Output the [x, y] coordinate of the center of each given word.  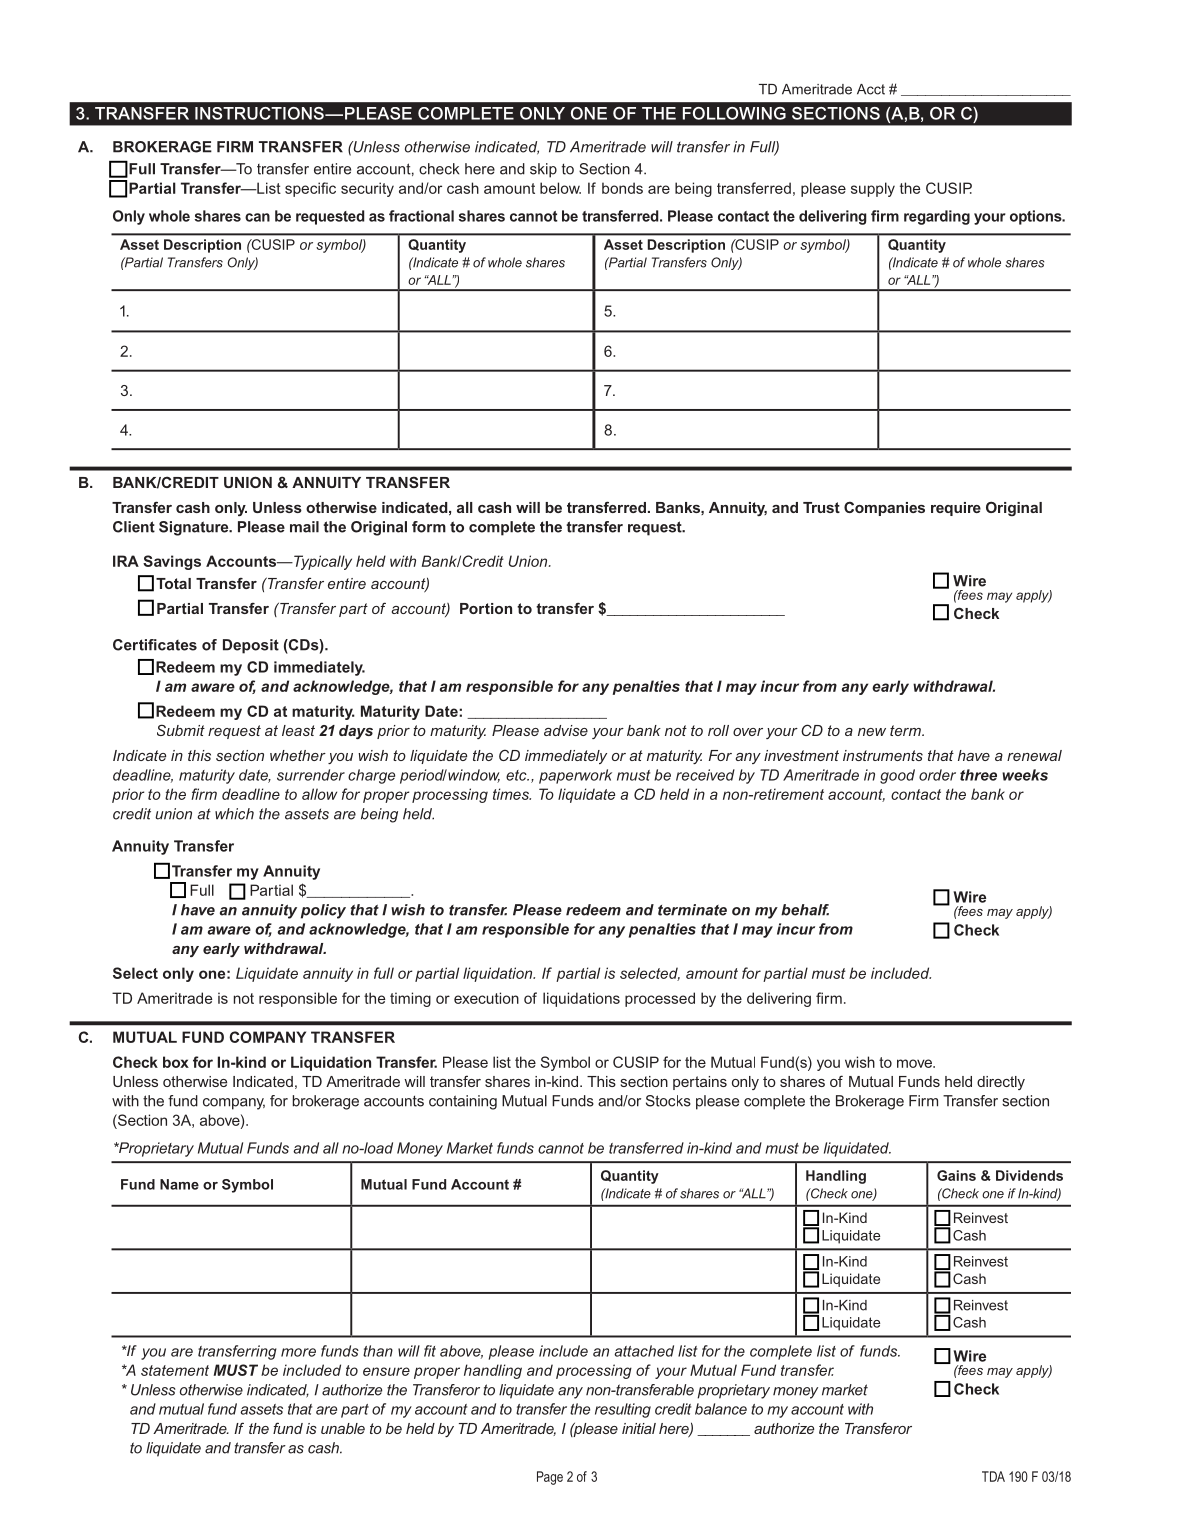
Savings [172, 562]
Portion [486, 608]
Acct [871, 89]
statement [175, 1370]
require [956, 509]
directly [1001, 1083]
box [176, 1062]
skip [543, 170]
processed [660, 999]
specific [310, 189]
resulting [623, 1410]
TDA [993, 1476]
